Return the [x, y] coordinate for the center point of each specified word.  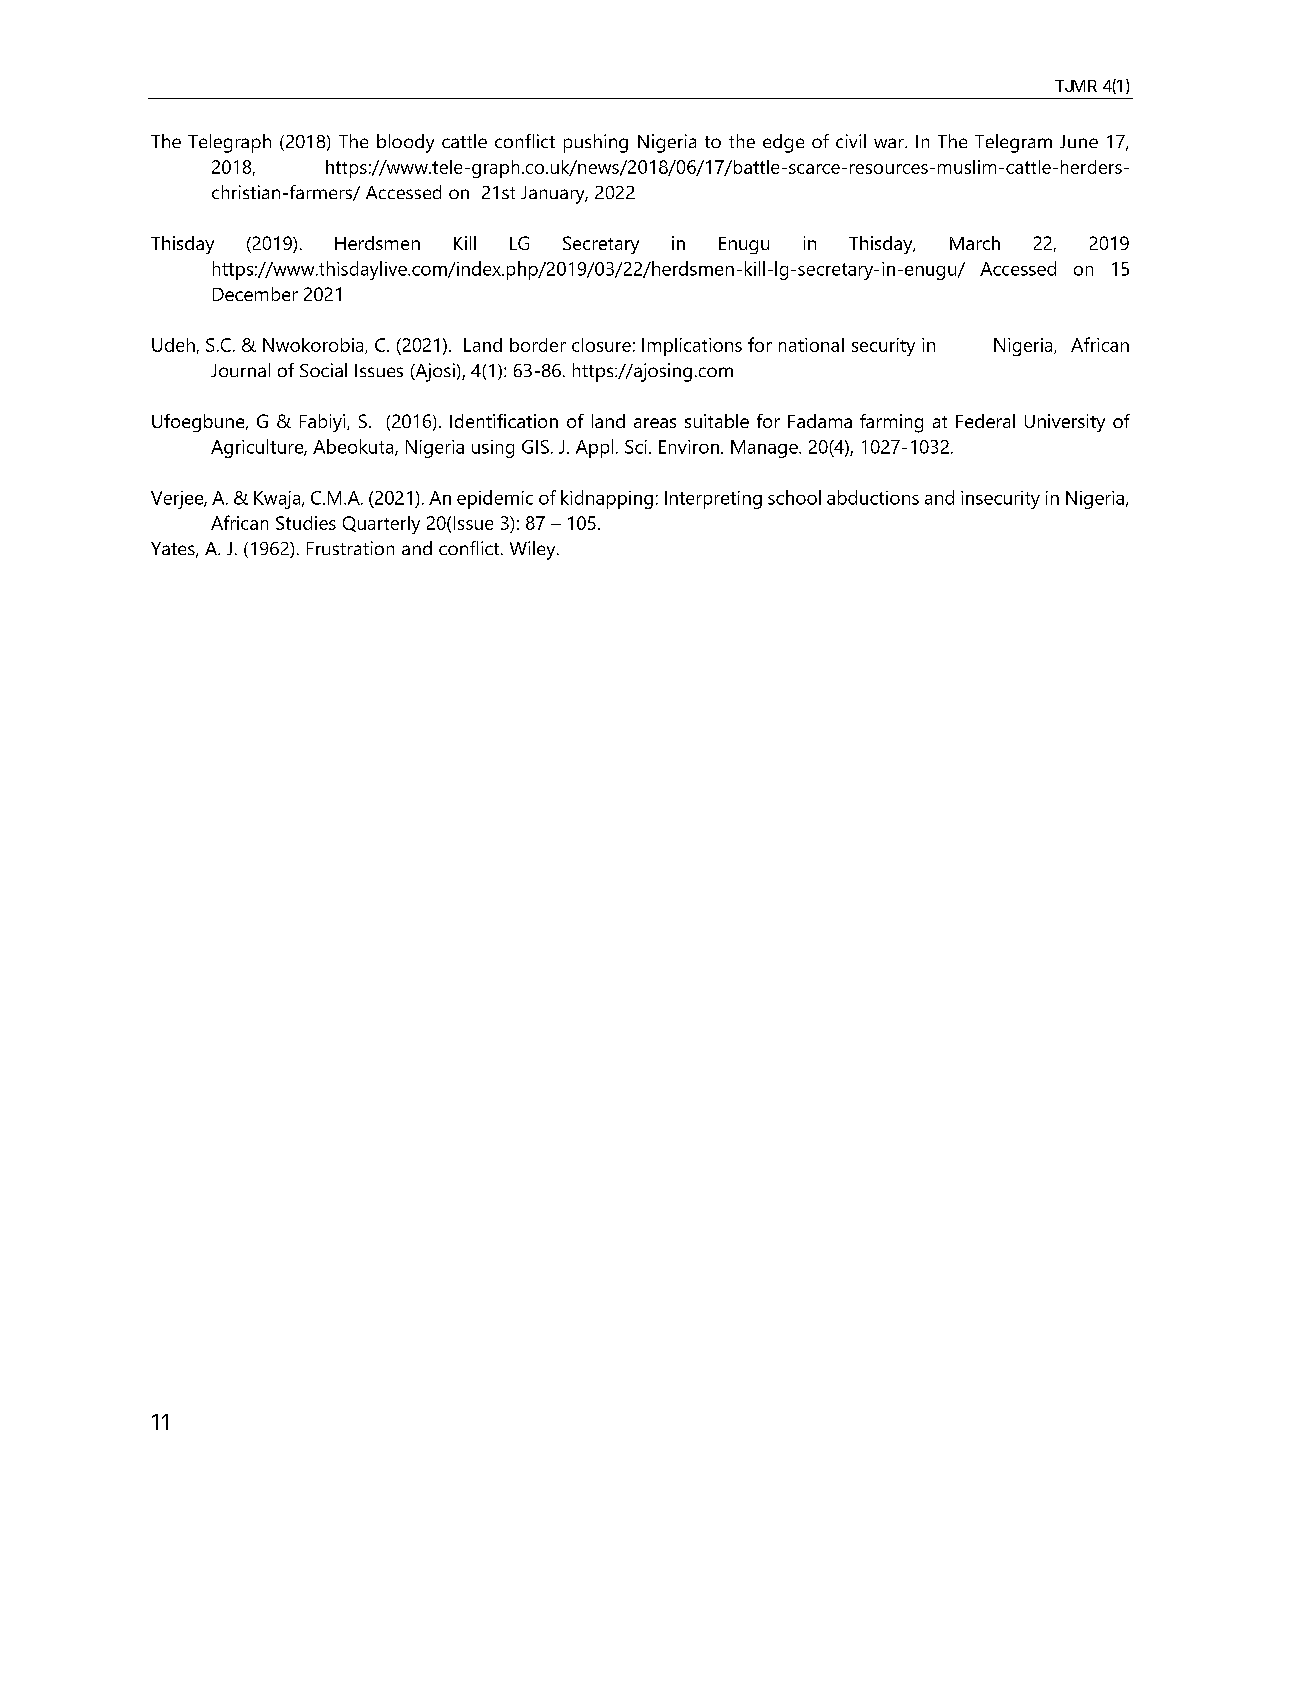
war [890, 143]
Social [323, 370]
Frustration [350, 548]
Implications [692, 347]
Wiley [534, 550]
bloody [405, 143]
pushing [596, 143]
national [811, 345]
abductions [873, 497]
